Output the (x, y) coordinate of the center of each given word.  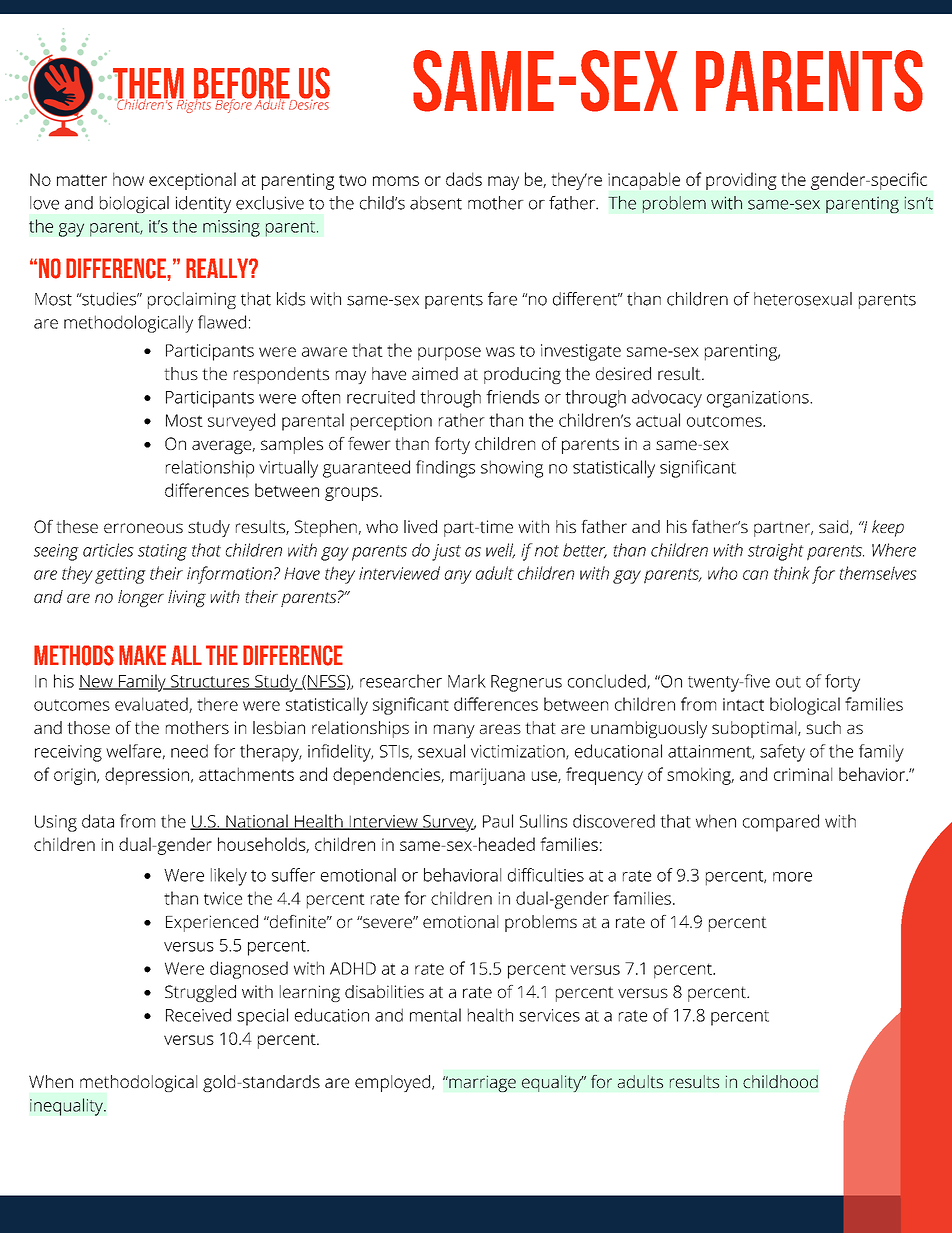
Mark (467, 681)
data (98, 821)
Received (198, 1015)
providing (741, 181)
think (792, 573)
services (549, 1015)
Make (142, 655)
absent (436, 203)
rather (462, 420)
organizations (759, 399)
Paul (498, 821)
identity (203, 204)
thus (181, 373)
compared (781, 823)
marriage (481, 1083)
